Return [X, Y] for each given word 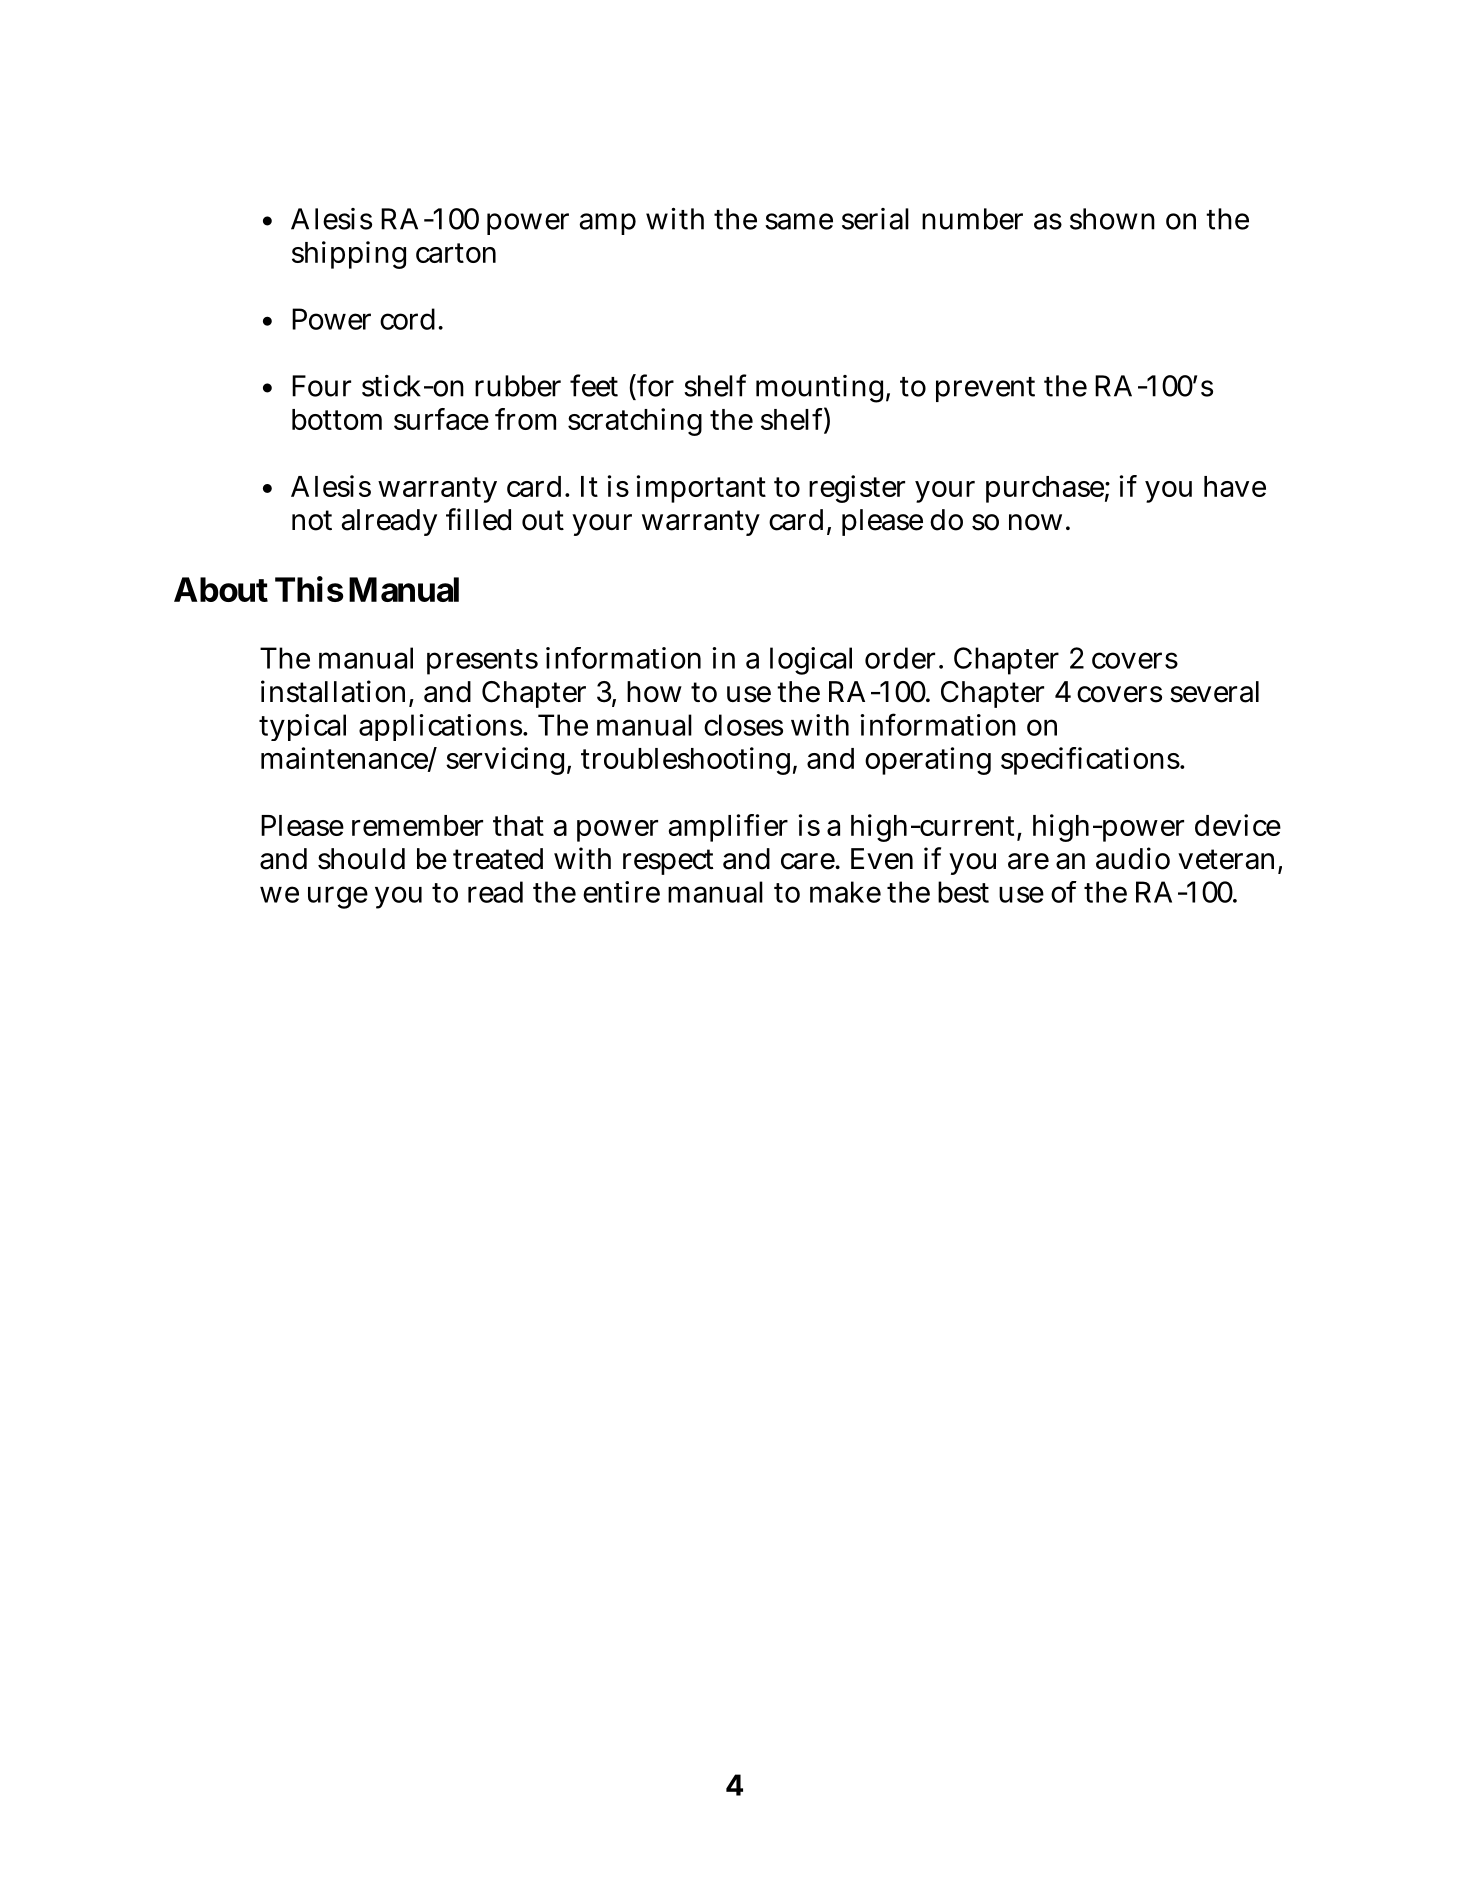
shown [1112, 219]
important [701, 489]
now [1035, 522]
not [312, 520]
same [799, 221]
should [361, 859]
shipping [349, 255]
